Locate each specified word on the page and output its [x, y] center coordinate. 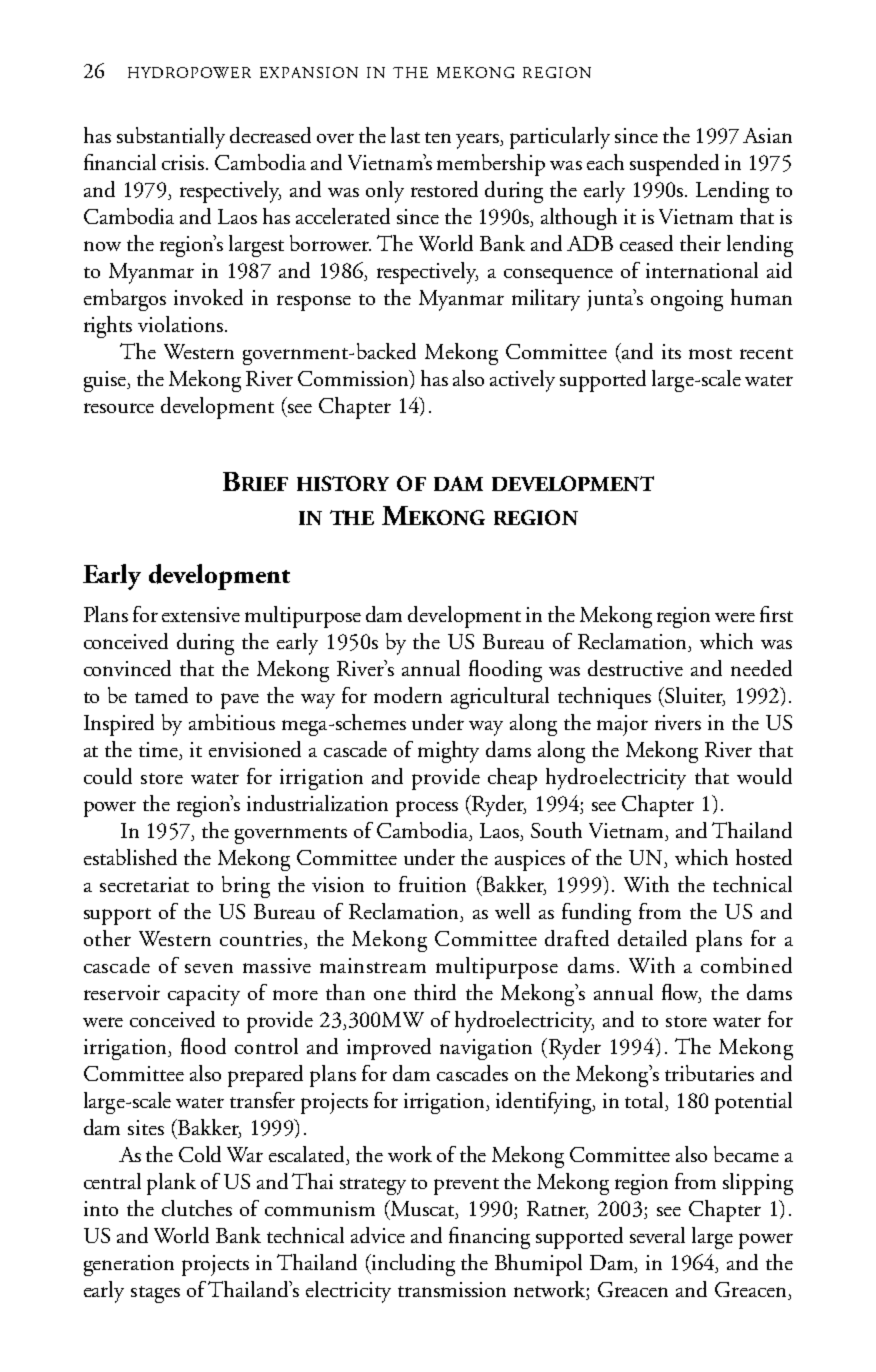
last [405, 135]
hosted [764, 857]
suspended [674, 165]
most [710, 353]
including [412, 1265]
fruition [432, 884]
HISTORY [343, 483]
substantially [171, 138]
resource [119, 408]
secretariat [144, 884]
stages [155, 1294]
